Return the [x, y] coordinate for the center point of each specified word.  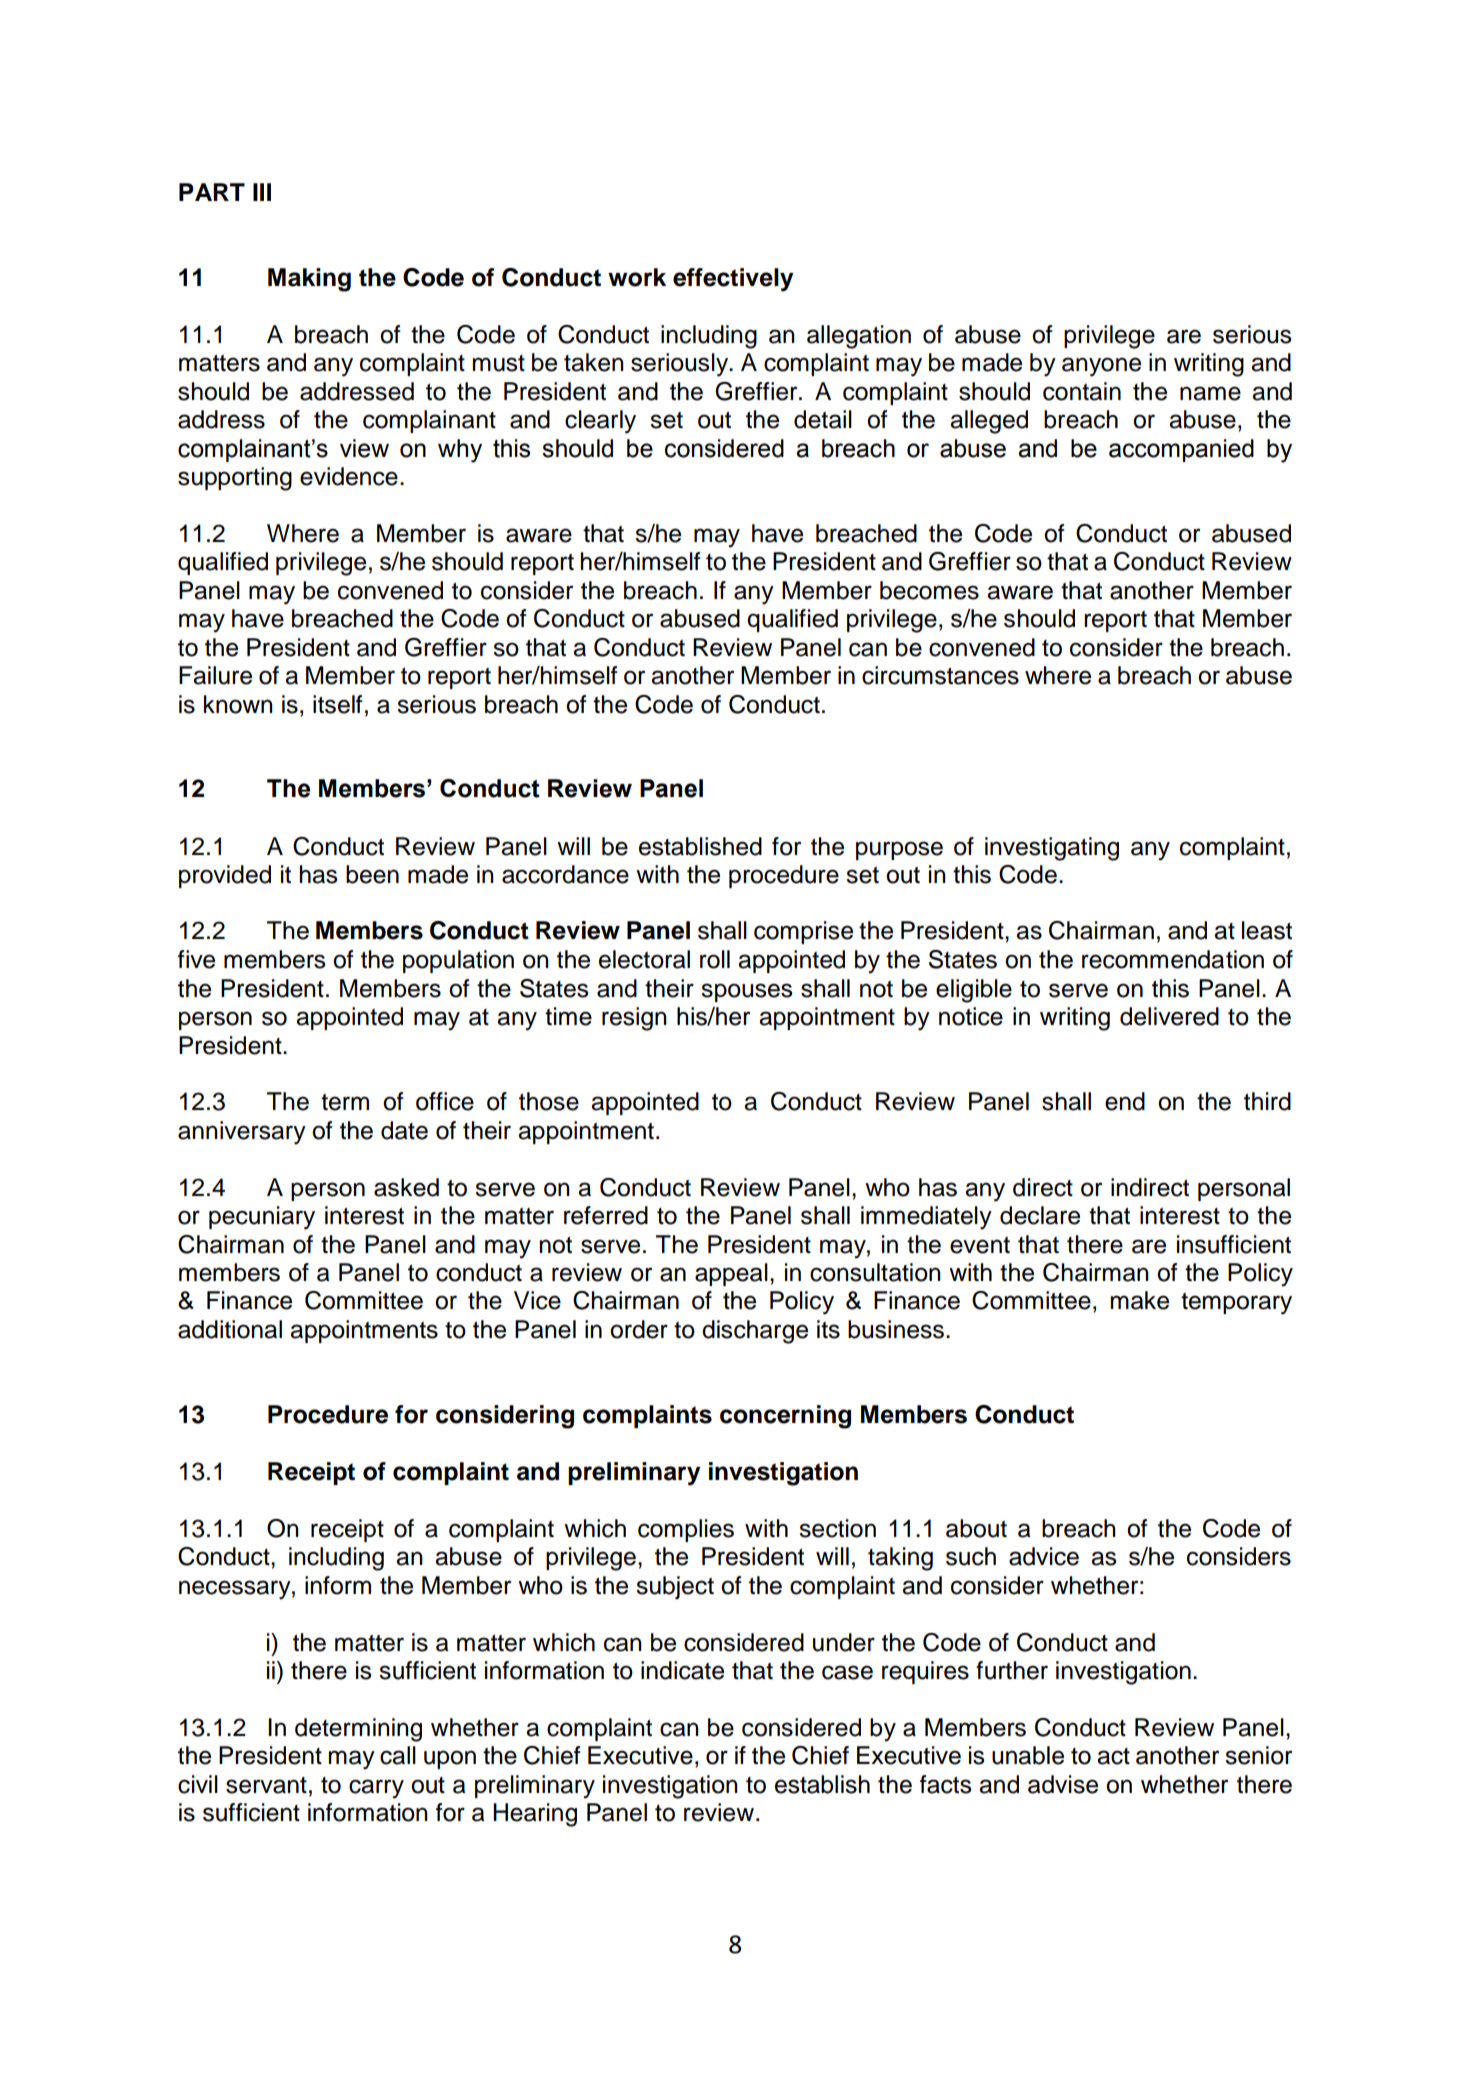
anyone [1101, 367]
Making [309, 280]
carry [376, 1789]
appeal [731, 1274]
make [1140, 1300]
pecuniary [262, 1218]
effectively [733, 280]
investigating [1052, 849]
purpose [899, 850]
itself [338, 704]
